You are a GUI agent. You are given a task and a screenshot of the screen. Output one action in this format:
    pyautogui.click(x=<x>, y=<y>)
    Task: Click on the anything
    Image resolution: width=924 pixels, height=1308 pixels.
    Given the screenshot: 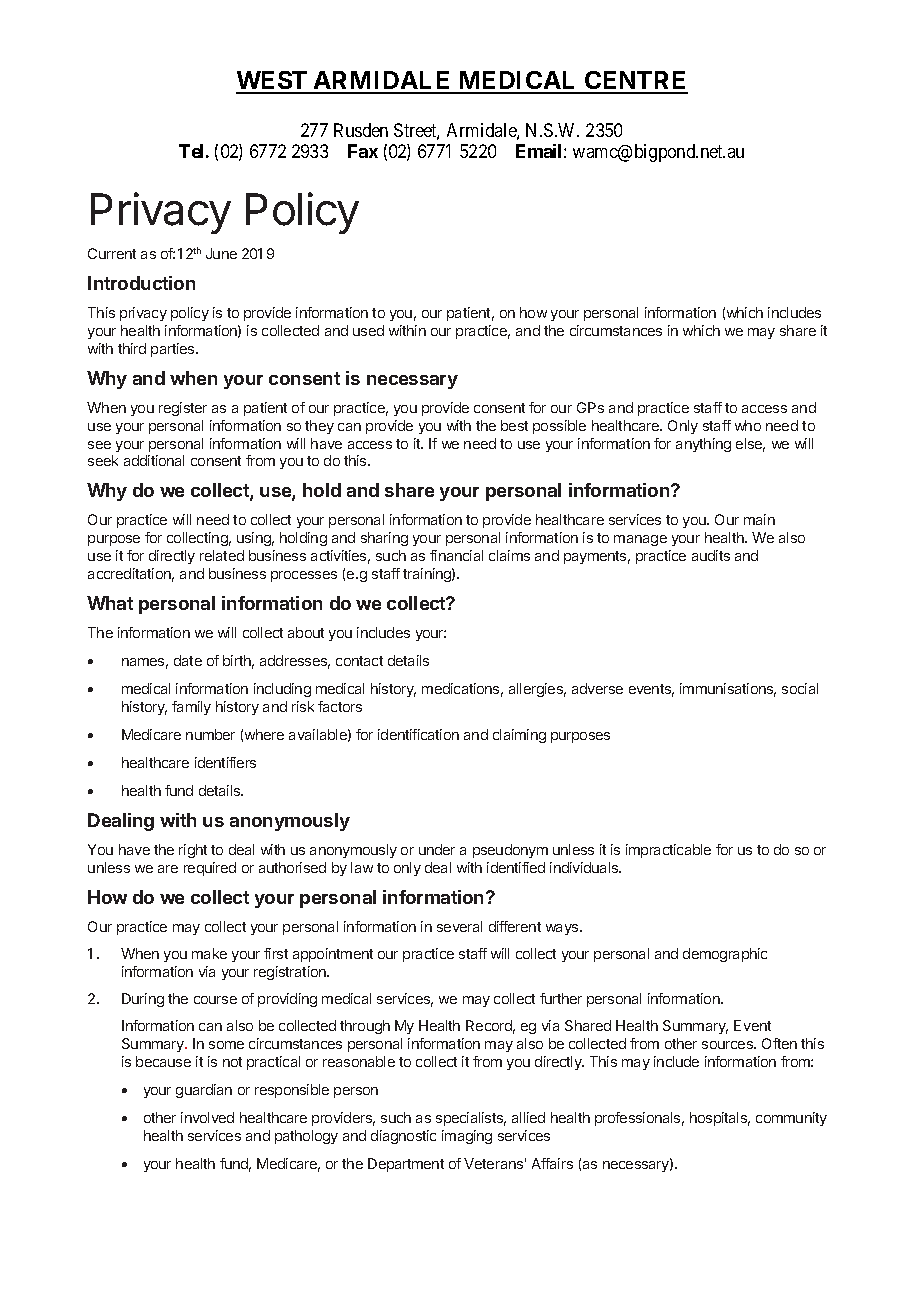 What is the action you would take?
    pyautogui.click(x=703, y=445)
